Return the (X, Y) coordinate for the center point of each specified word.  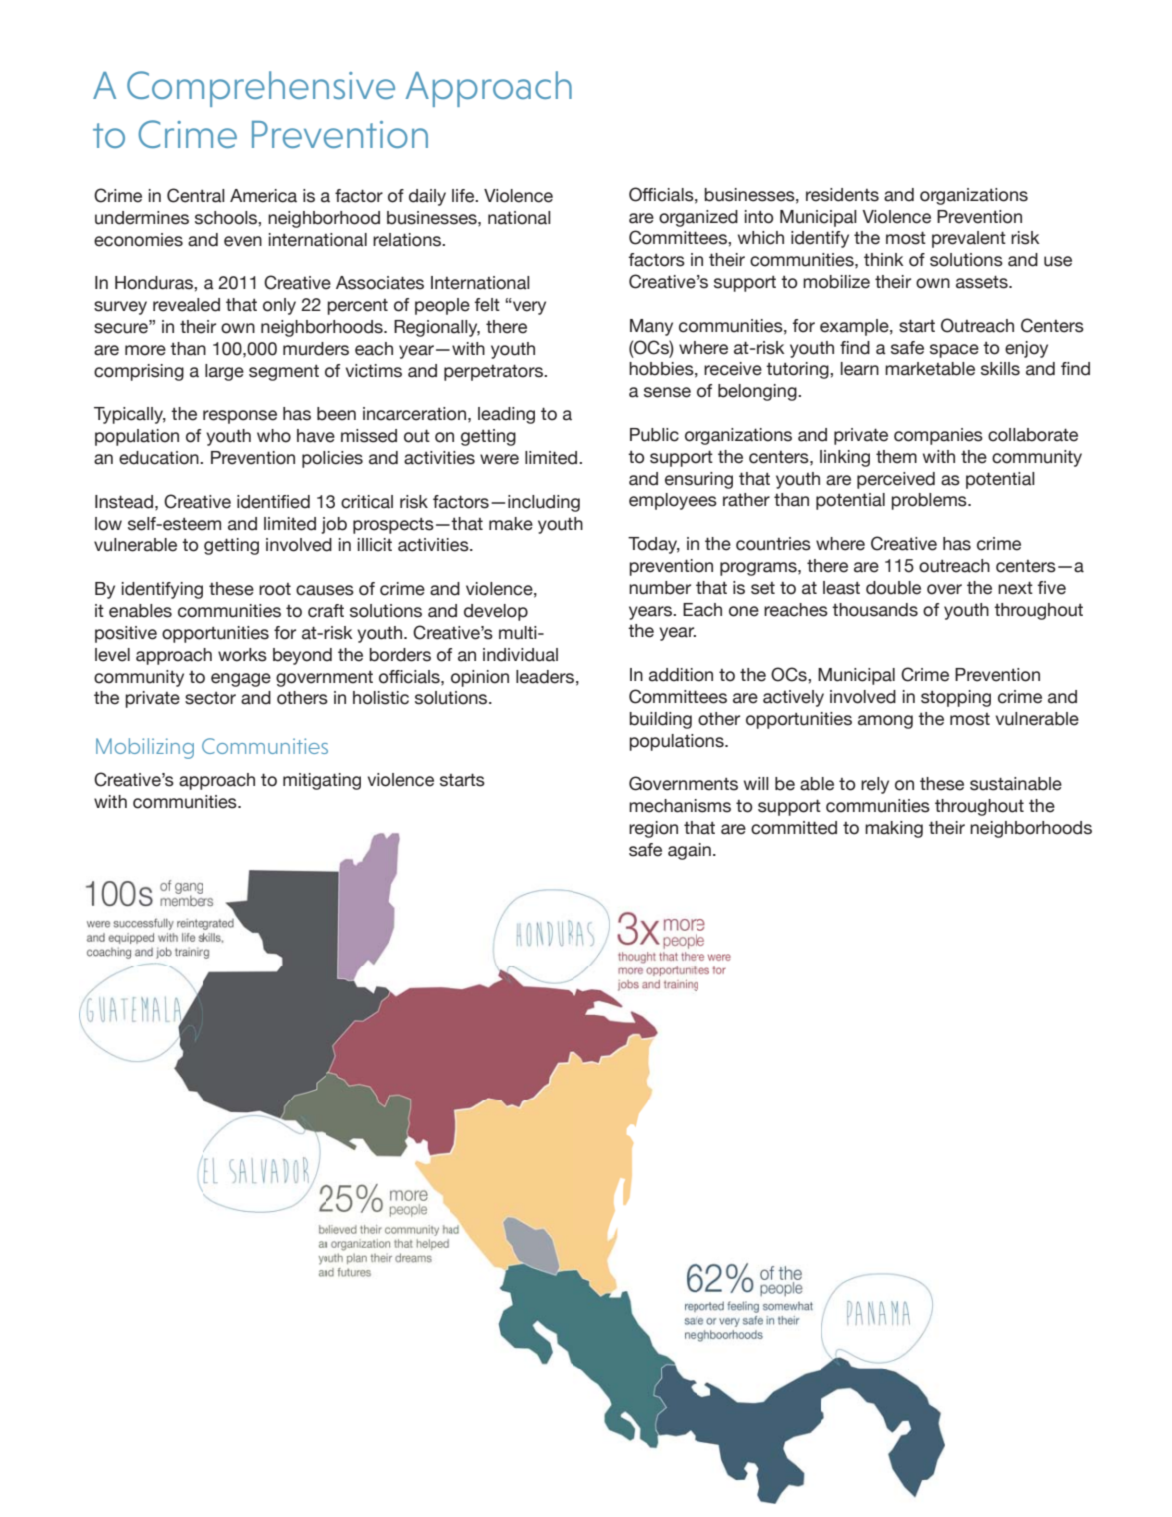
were (499, 459)
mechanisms (680, 806)
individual (520, 655)
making (894, 829)
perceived (896, 480)
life (464, 196)
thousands (875, 610)
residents (842, 195)
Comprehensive (261, 89)
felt (487, 305)
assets (983, 282)
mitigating (322, 781)
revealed (186, 305)
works (242, 655)
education (160, 458)
